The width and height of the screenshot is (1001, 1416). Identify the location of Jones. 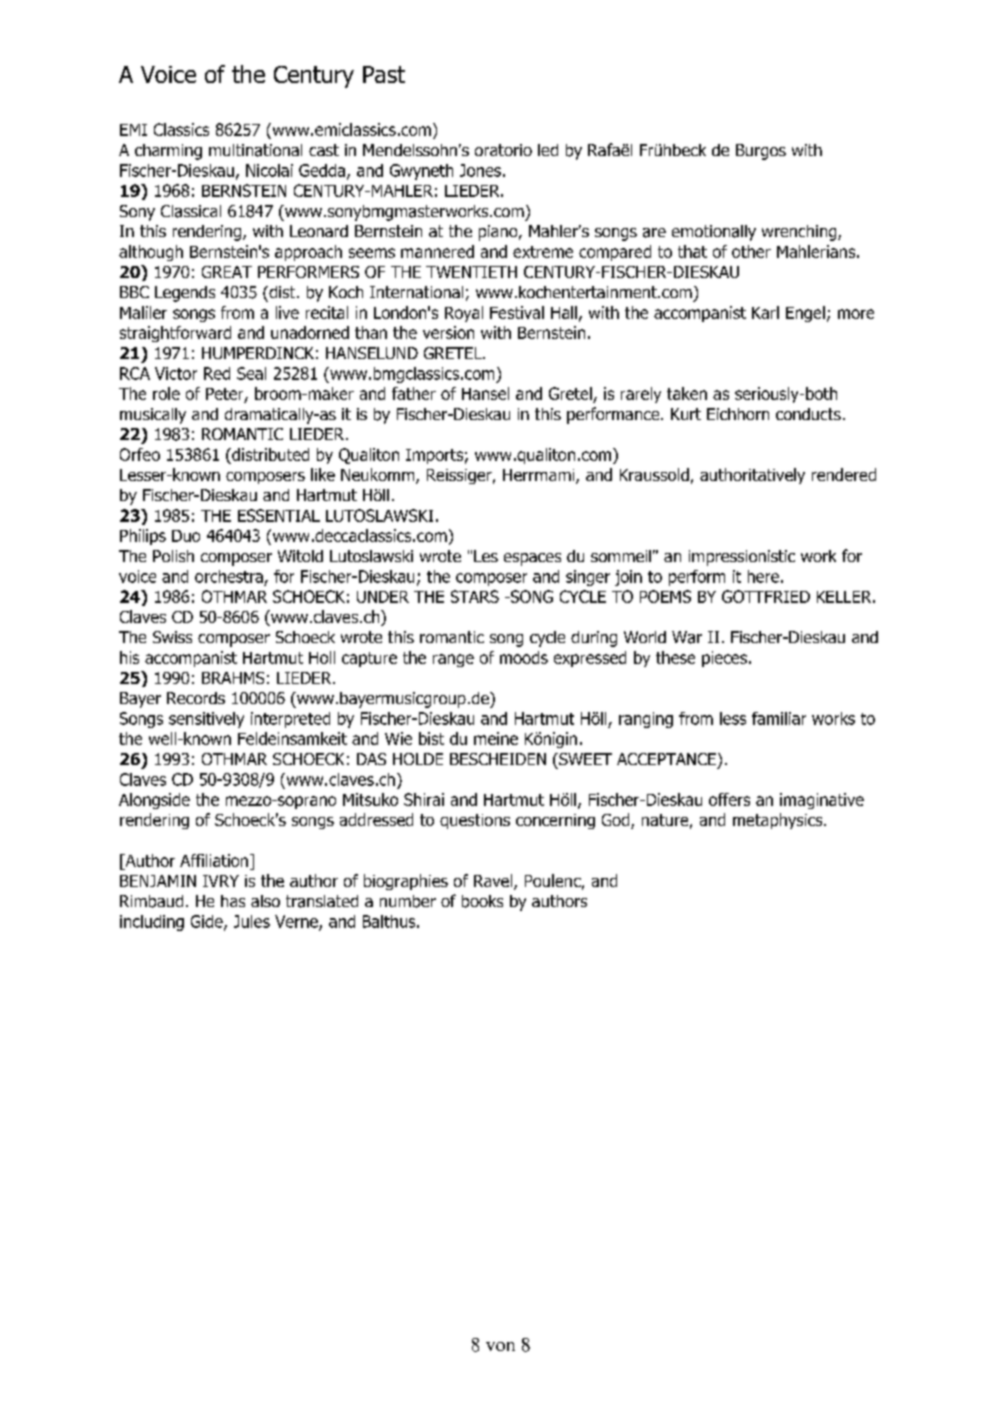
(480, 170).
